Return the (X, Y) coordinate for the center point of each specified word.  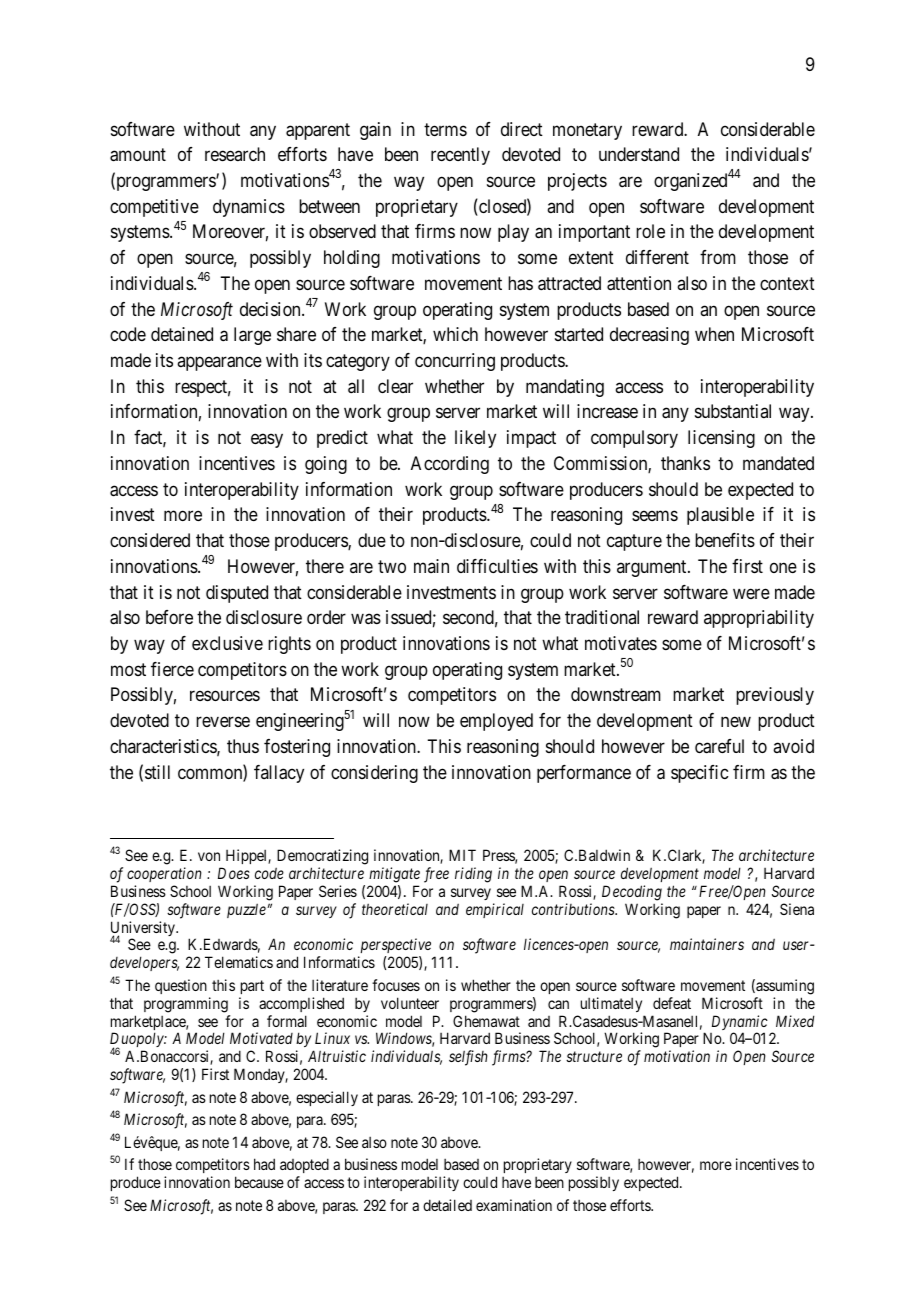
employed (496, 722)
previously (775, 696)
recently (460, 156)
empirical (495, 910)
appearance (219, 364)
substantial (733, 411)
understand (639, 154)
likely (475, 439)
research (235, 154)
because (259, 1182)
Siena (797, 909)
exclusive (227, 643)
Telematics (239, 962)
